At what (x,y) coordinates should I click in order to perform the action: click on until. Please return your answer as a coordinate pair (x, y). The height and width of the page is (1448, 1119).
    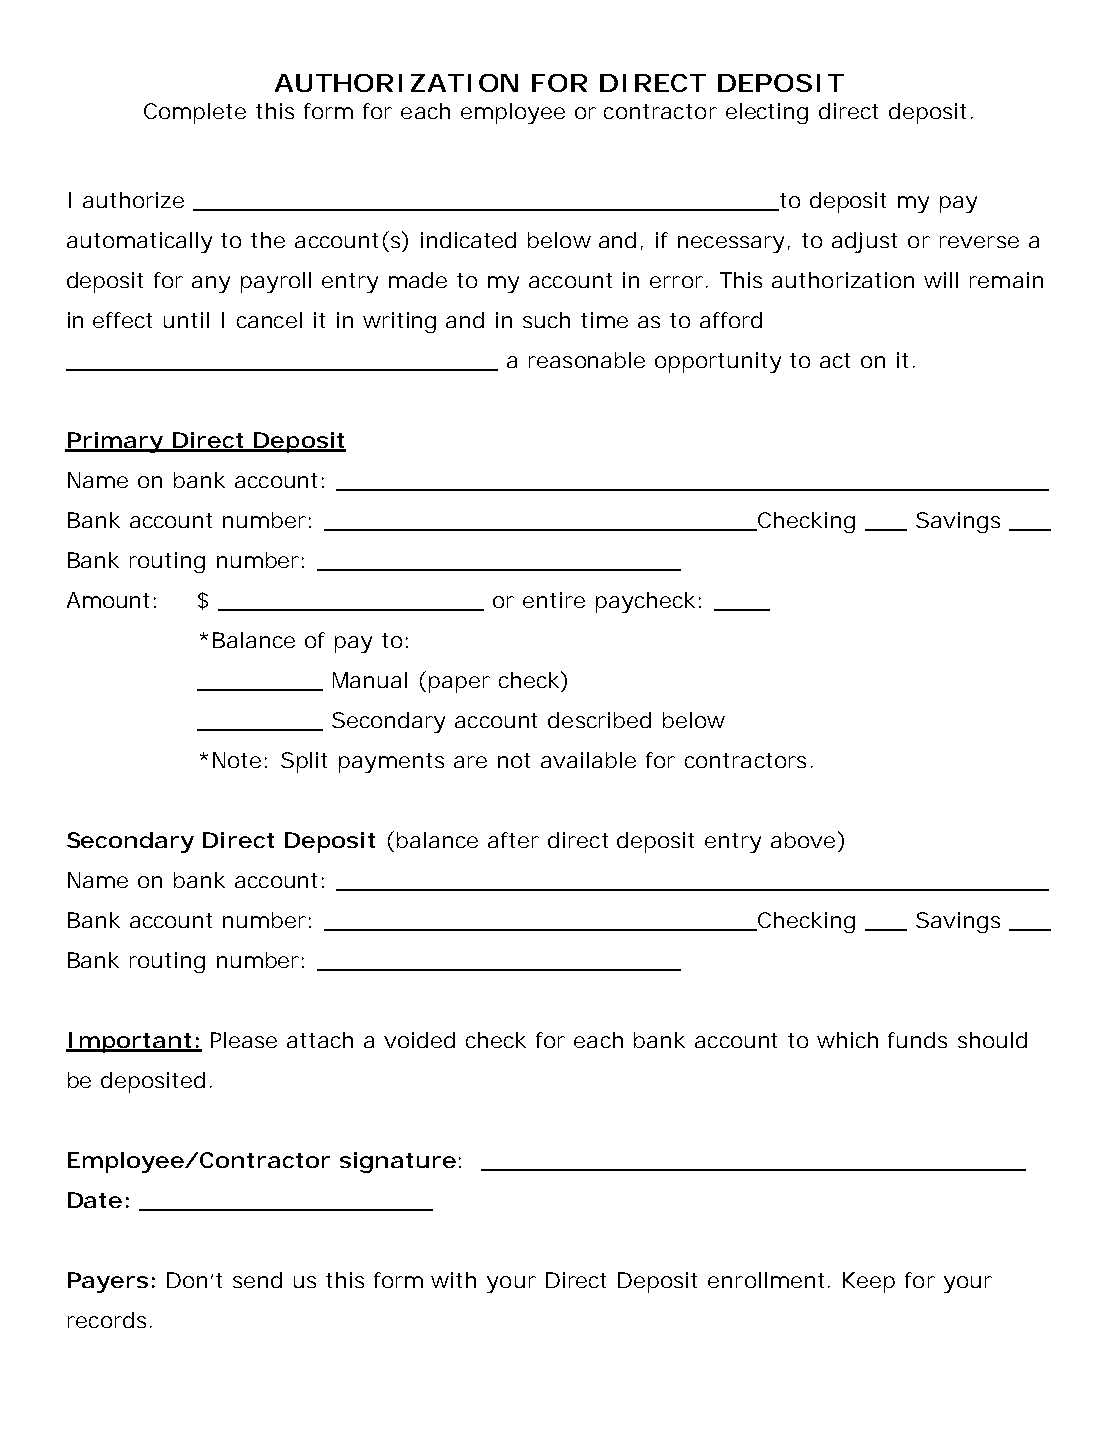
    Looking at the image, I should click on (186, 320).
